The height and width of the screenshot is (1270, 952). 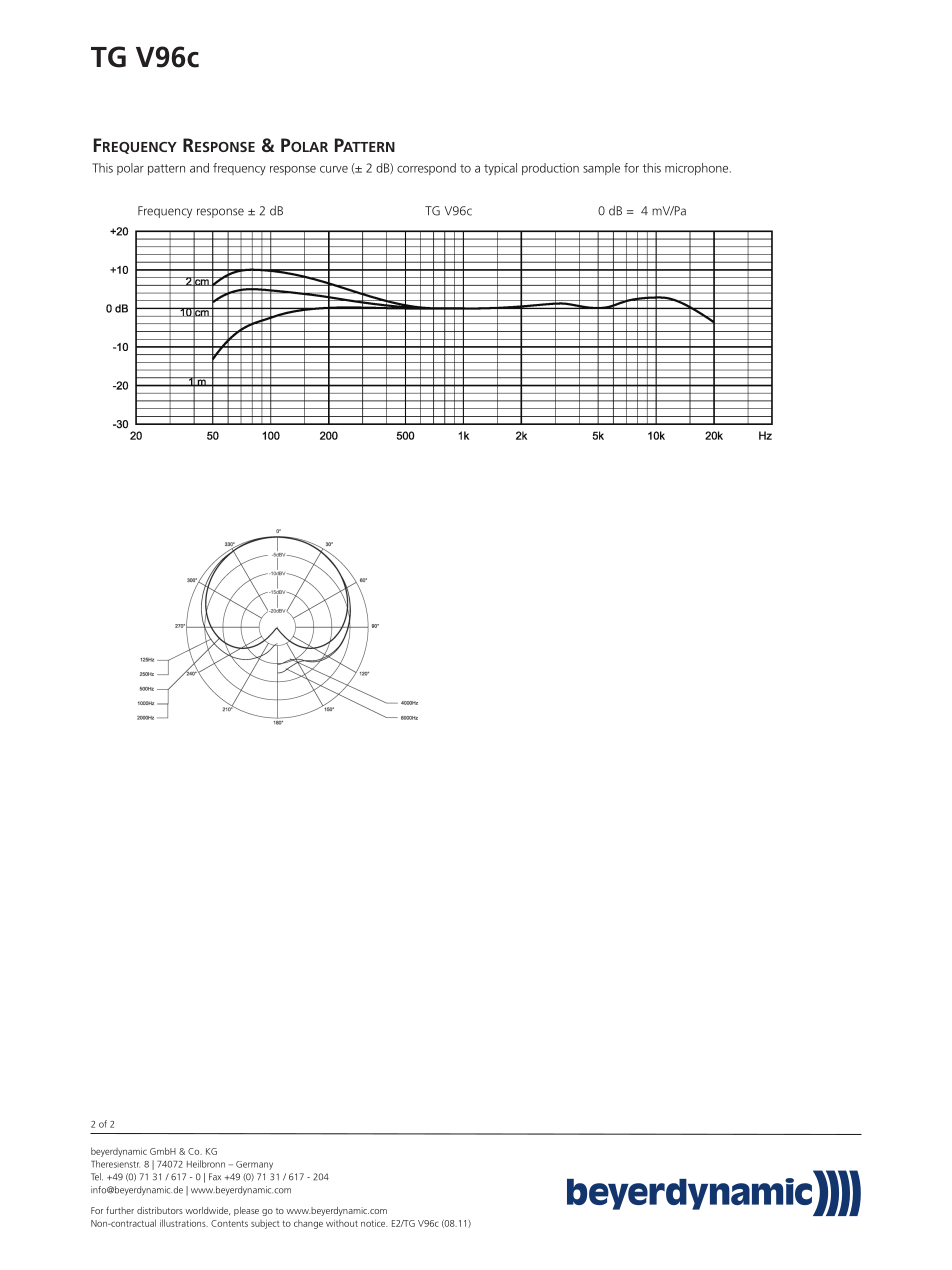 I want to click on without, so click(x=342, y=1223).
